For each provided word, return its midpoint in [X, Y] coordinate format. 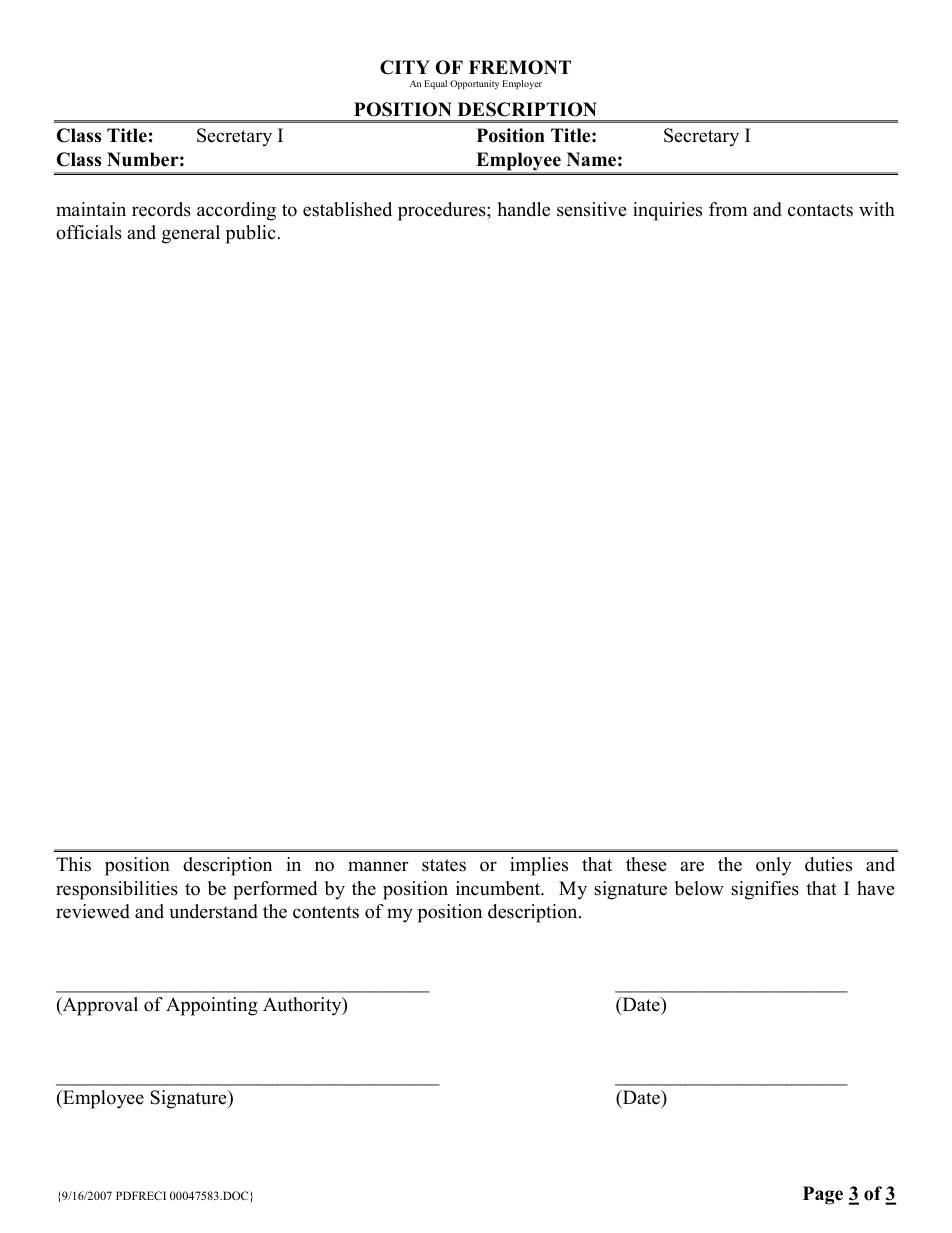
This [73, 864]
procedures [443, 211]
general [191, 234]
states [444, 865]
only [773, 866]
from [728, 209]
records [161, 209]
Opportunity [474, 84]
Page [823, 1195]
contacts [820, 210]
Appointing [212, 1006]
